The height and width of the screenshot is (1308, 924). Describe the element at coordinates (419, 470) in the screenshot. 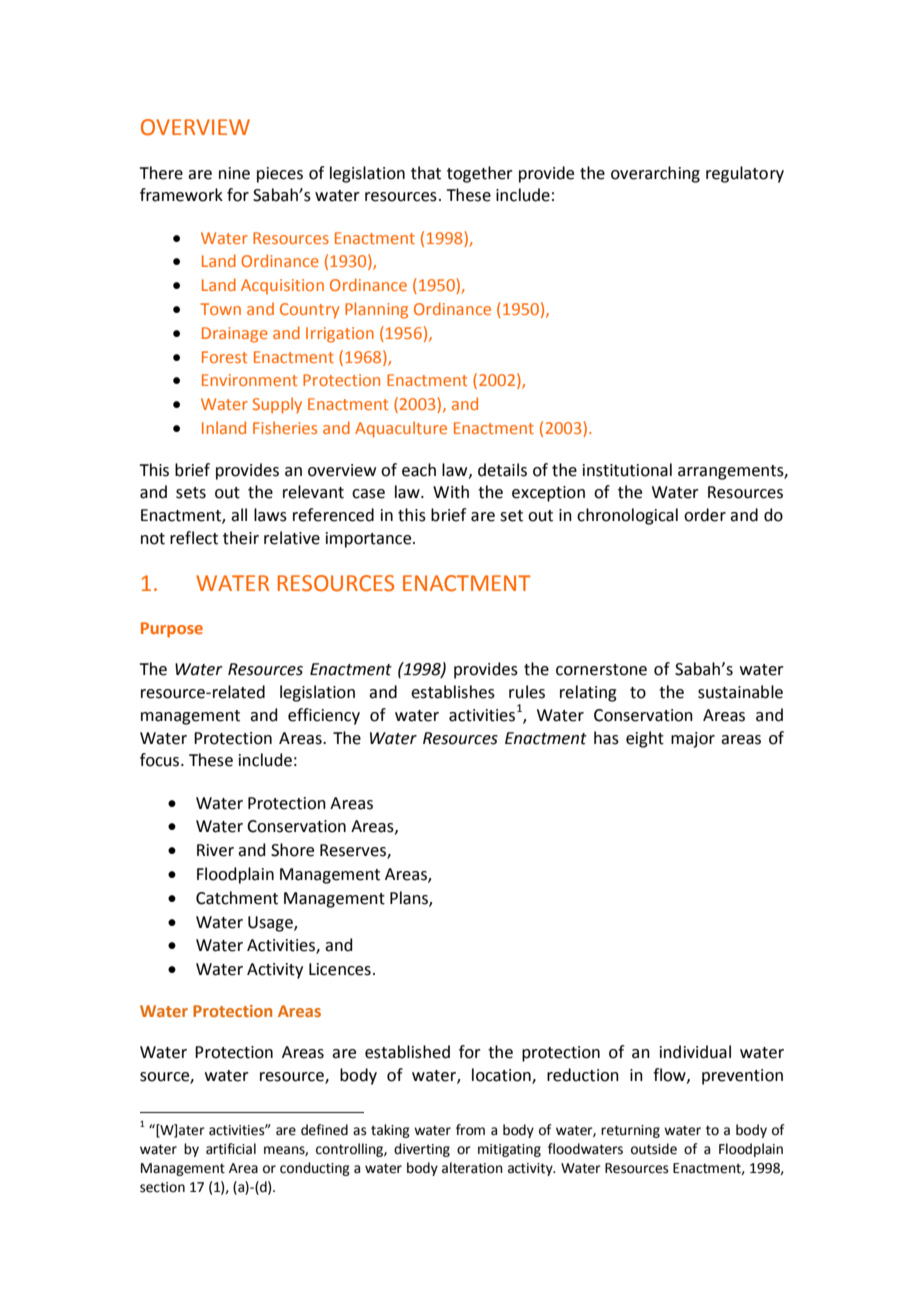

I see `each` at that location.
